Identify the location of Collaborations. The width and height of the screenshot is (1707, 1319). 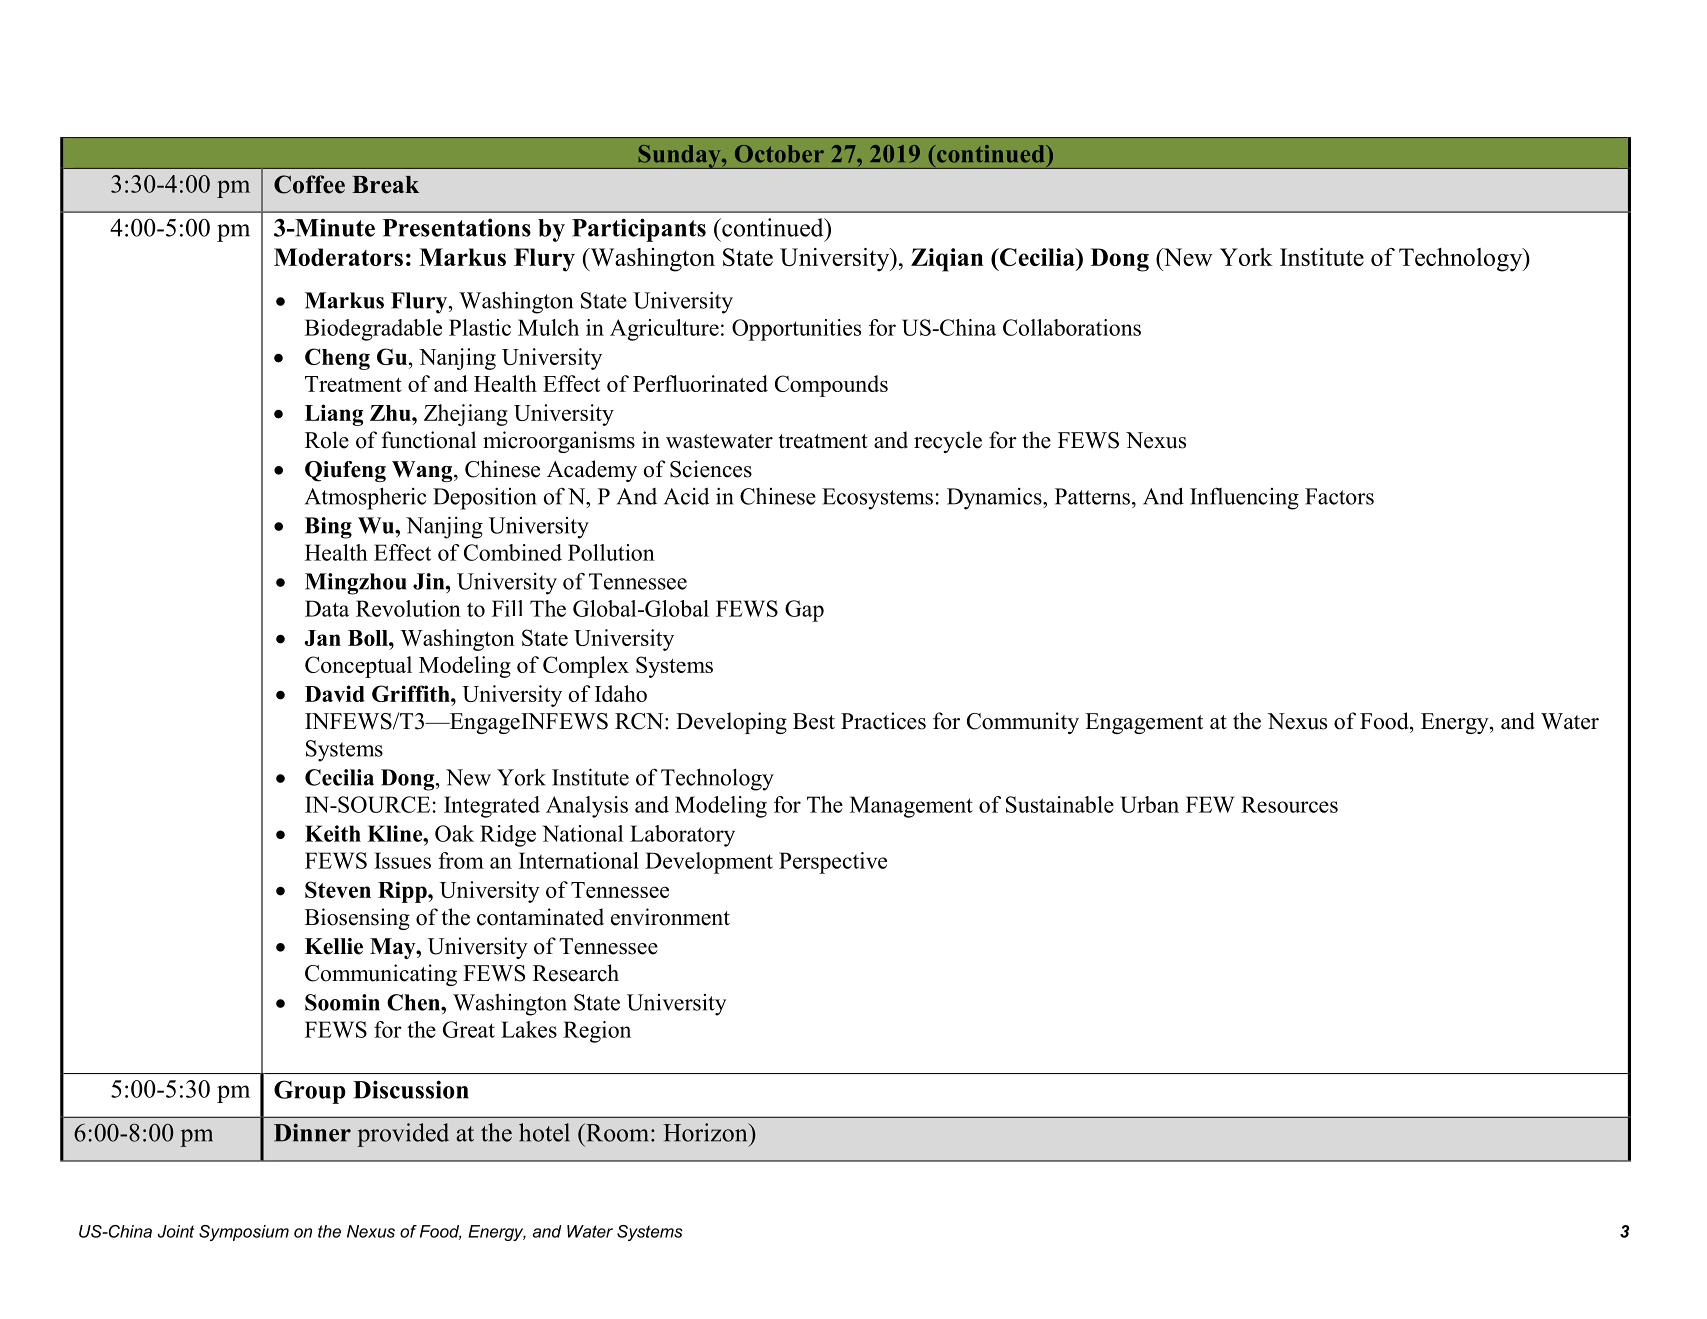
(1072, 327).
